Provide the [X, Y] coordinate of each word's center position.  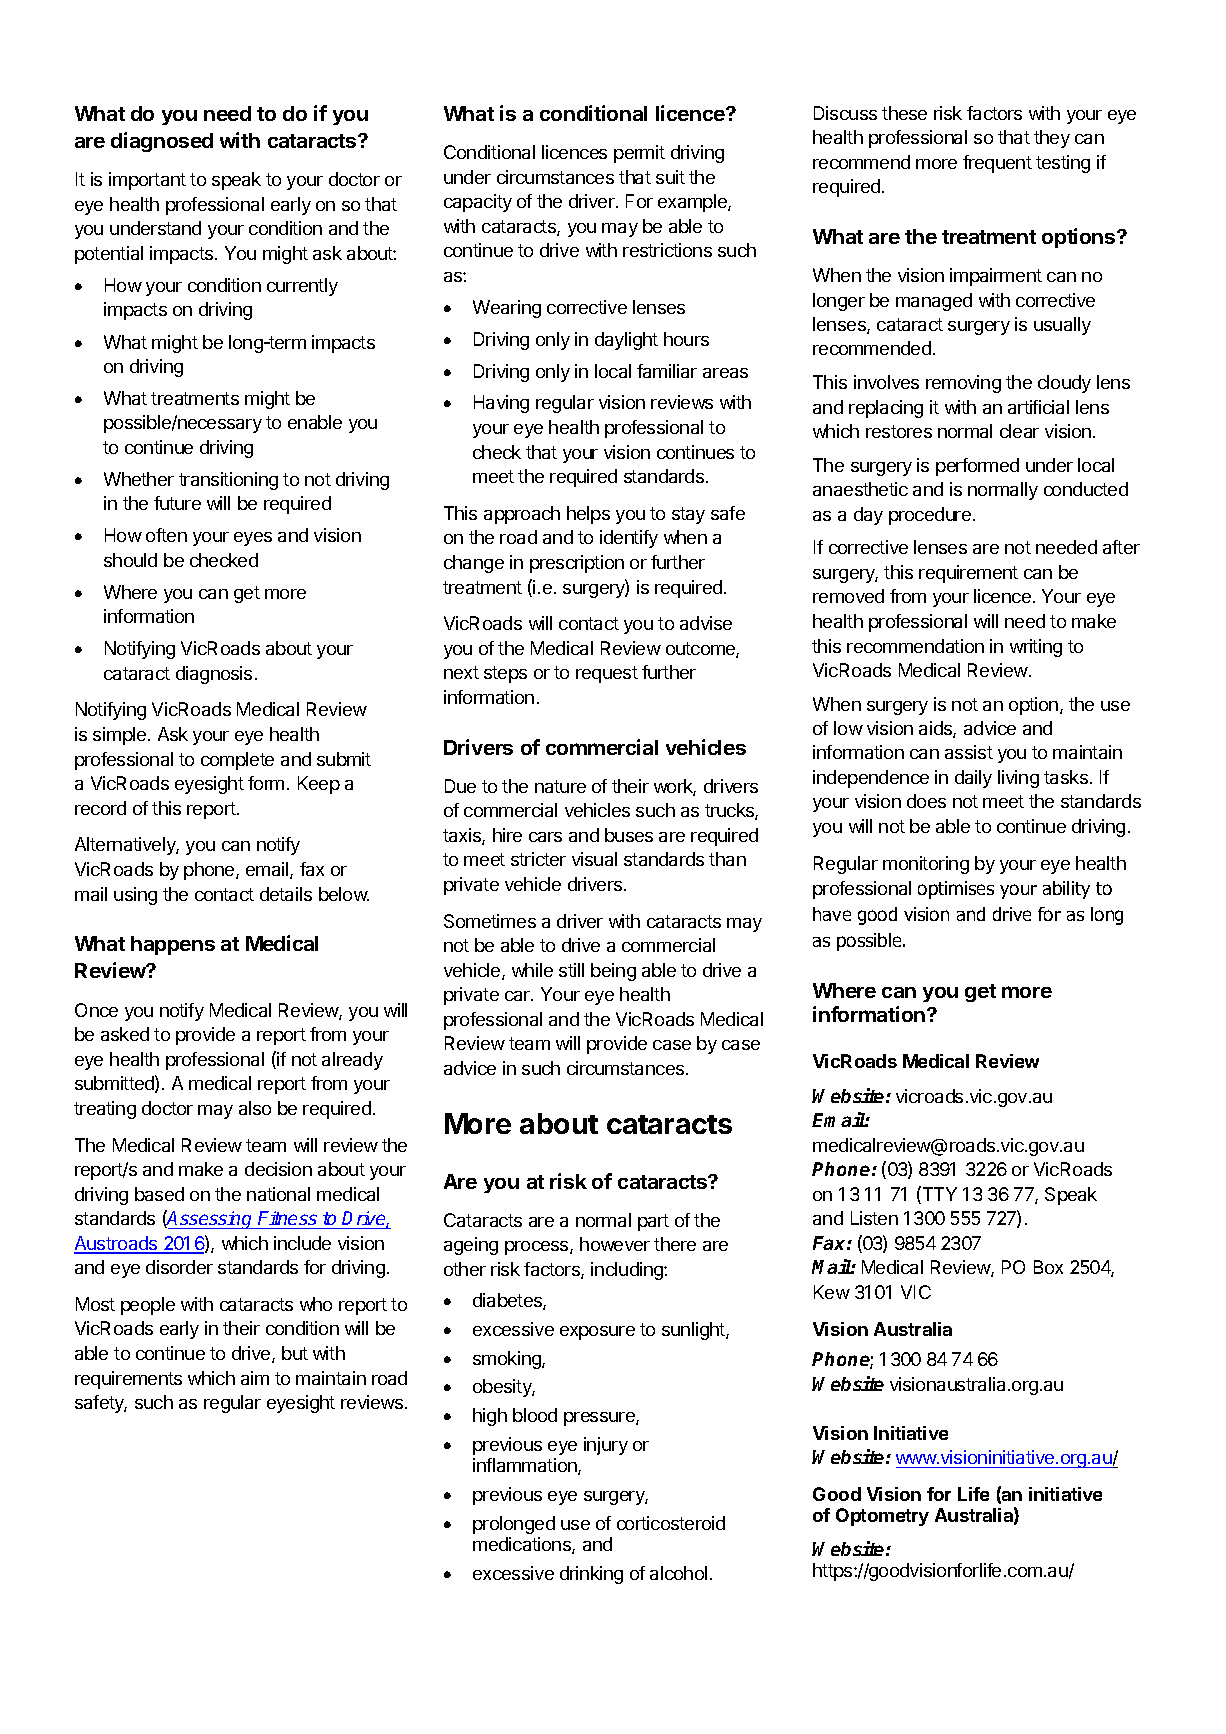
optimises [956, 890]
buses [629, 835]
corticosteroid [671, 1523]
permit [639, 154]
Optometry [882, 1517]
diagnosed [162, 142]
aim [255, 1378]
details [286, 894]
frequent [997, 164]
